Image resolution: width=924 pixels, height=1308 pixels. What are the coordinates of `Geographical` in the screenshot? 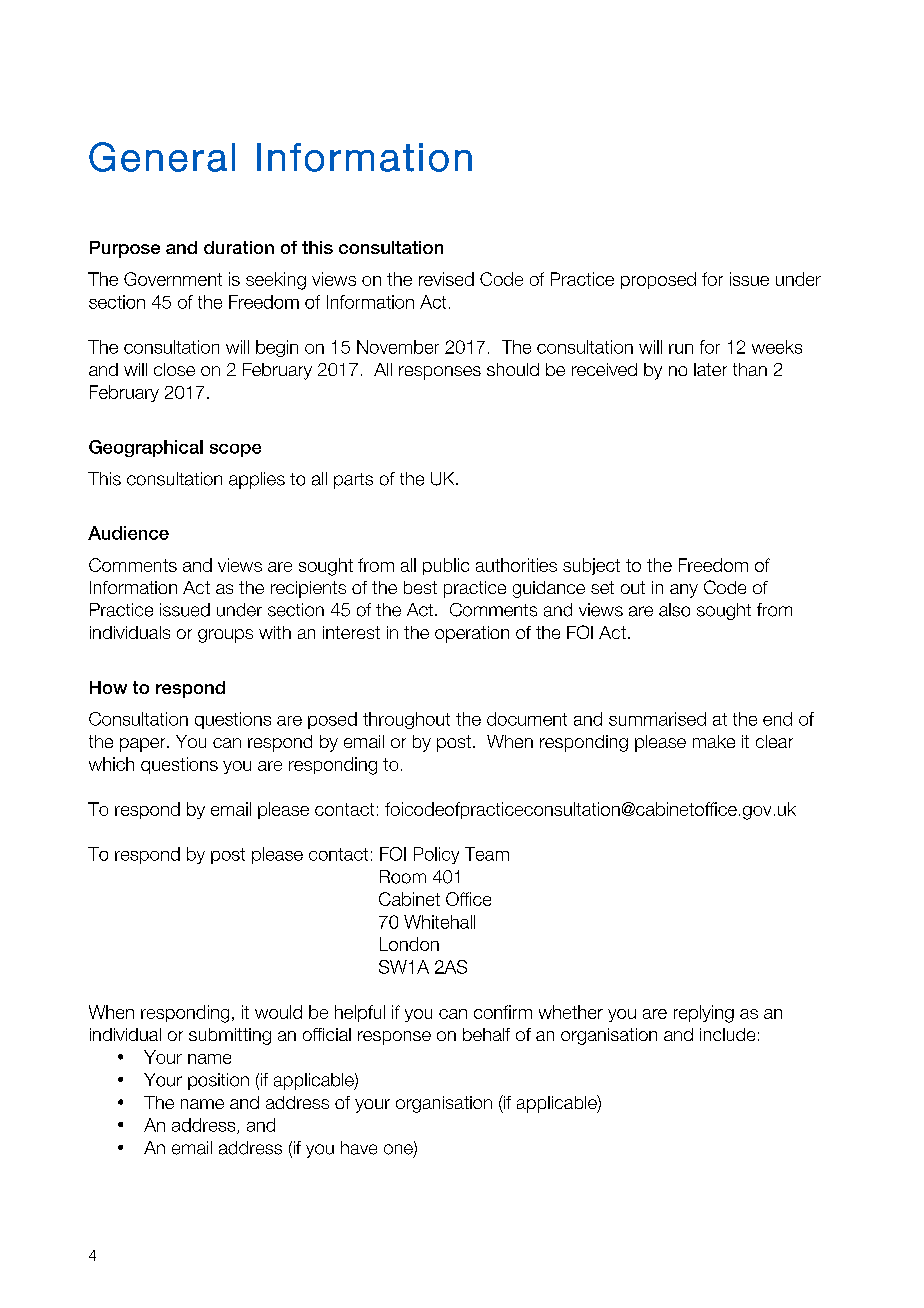 It's located at (146, 448).
